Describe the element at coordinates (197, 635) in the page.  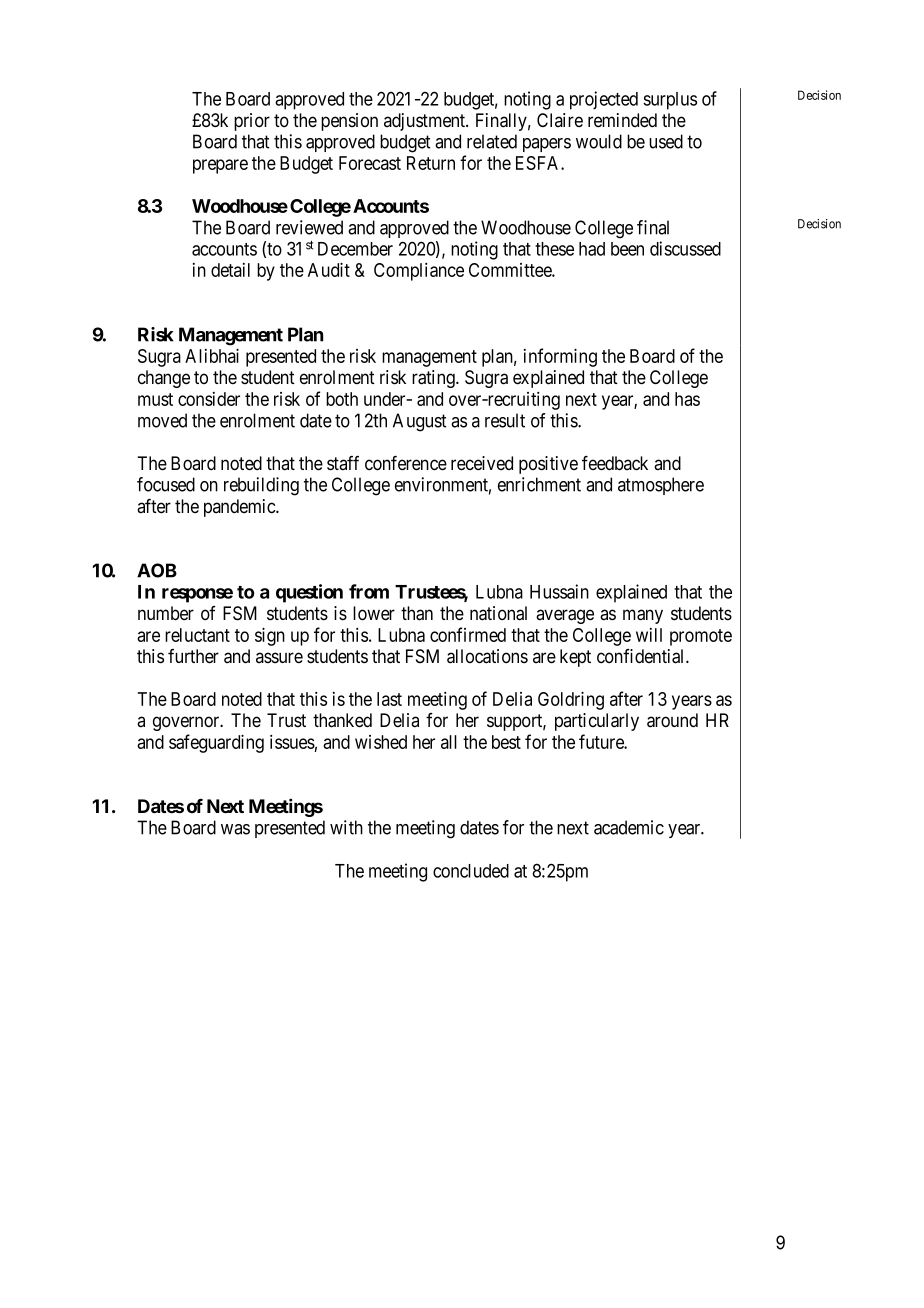
I see `reluctant` at that location.
